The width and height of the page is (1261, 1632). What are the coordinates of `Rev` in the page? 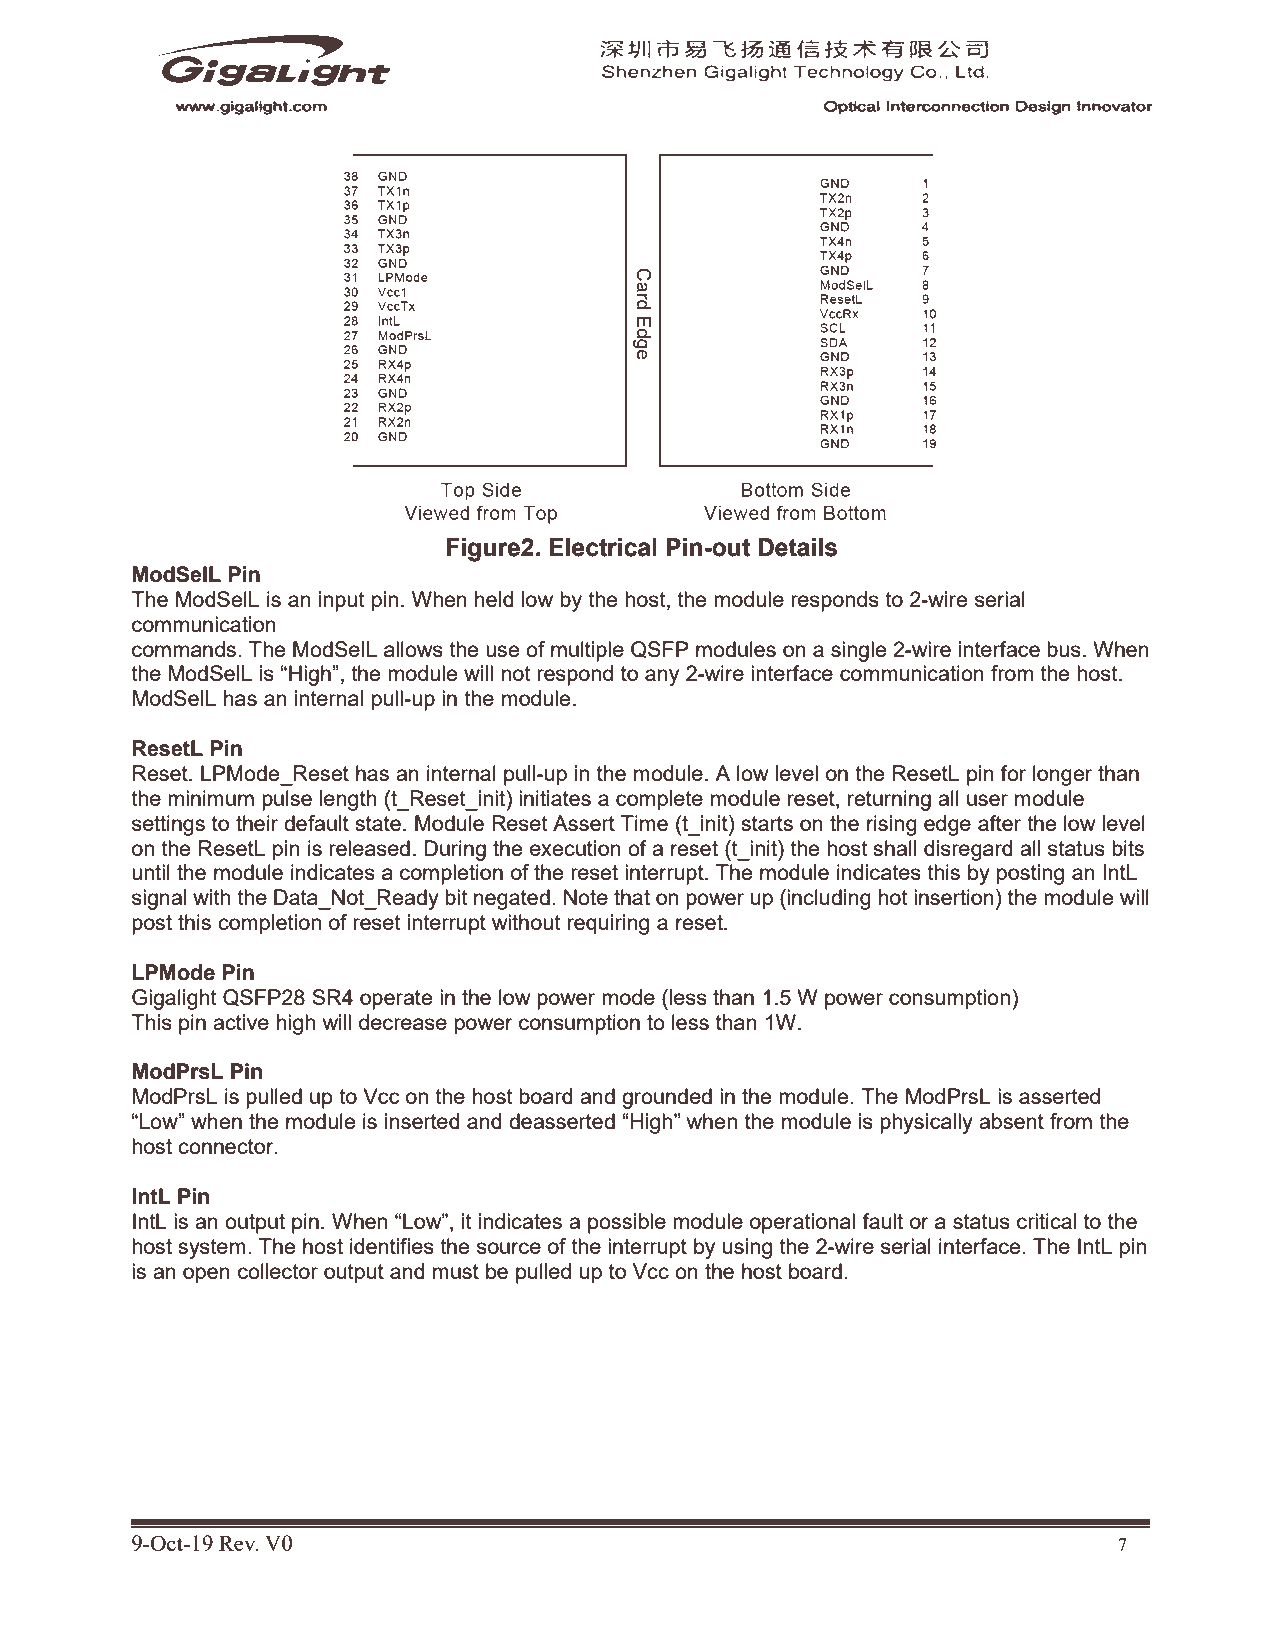 It's located at (238, 1543).
